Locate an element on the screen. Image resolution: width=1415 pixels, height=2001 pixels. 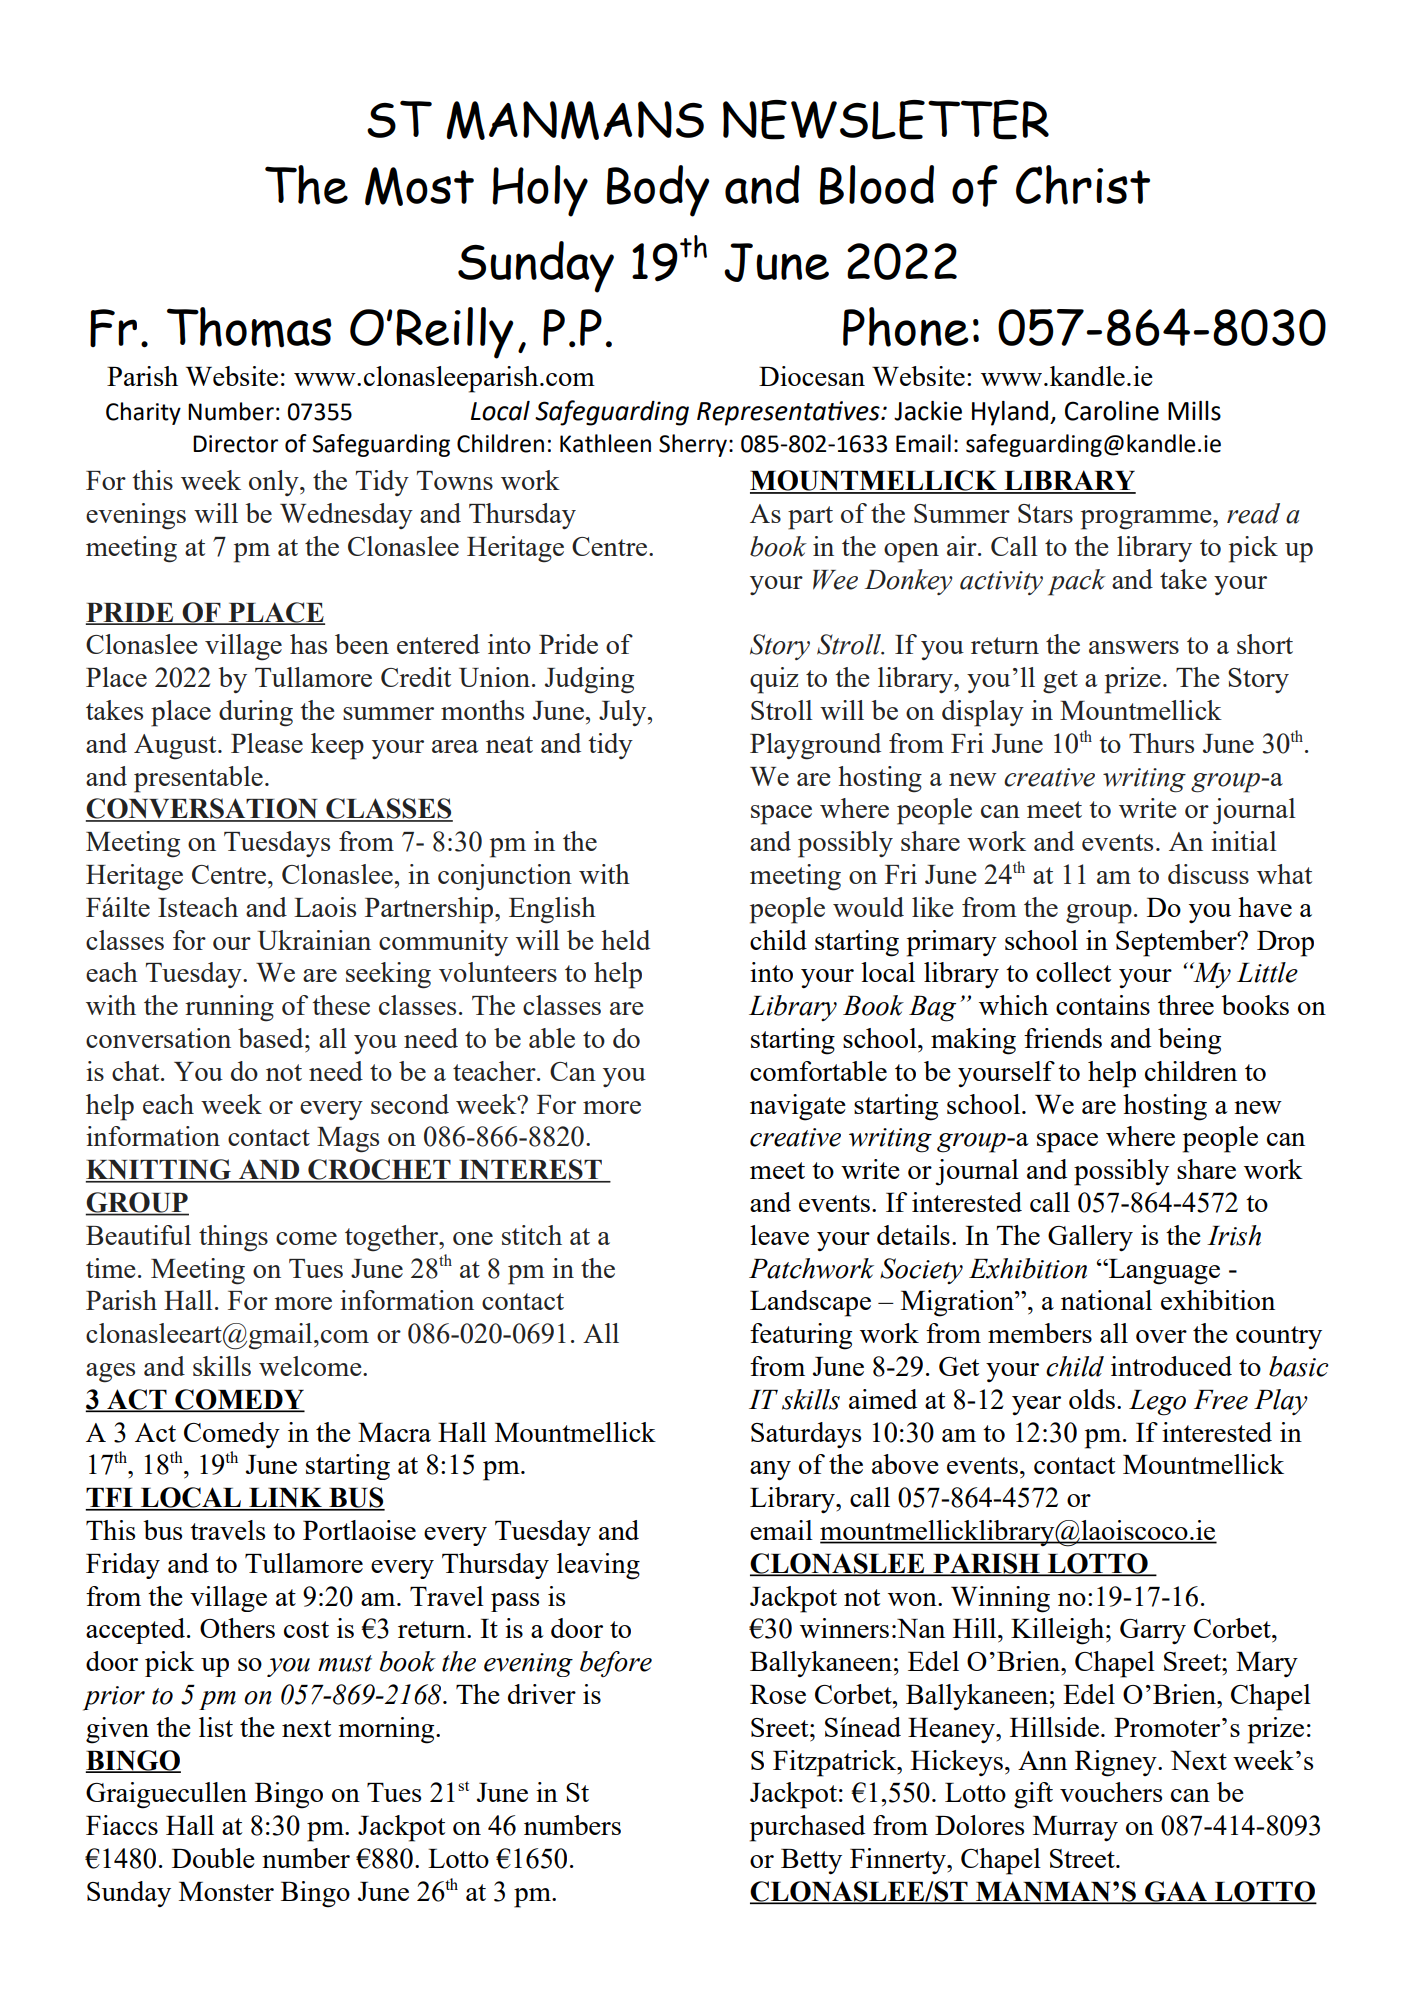
Double is located at coordinates (213, 1858).
